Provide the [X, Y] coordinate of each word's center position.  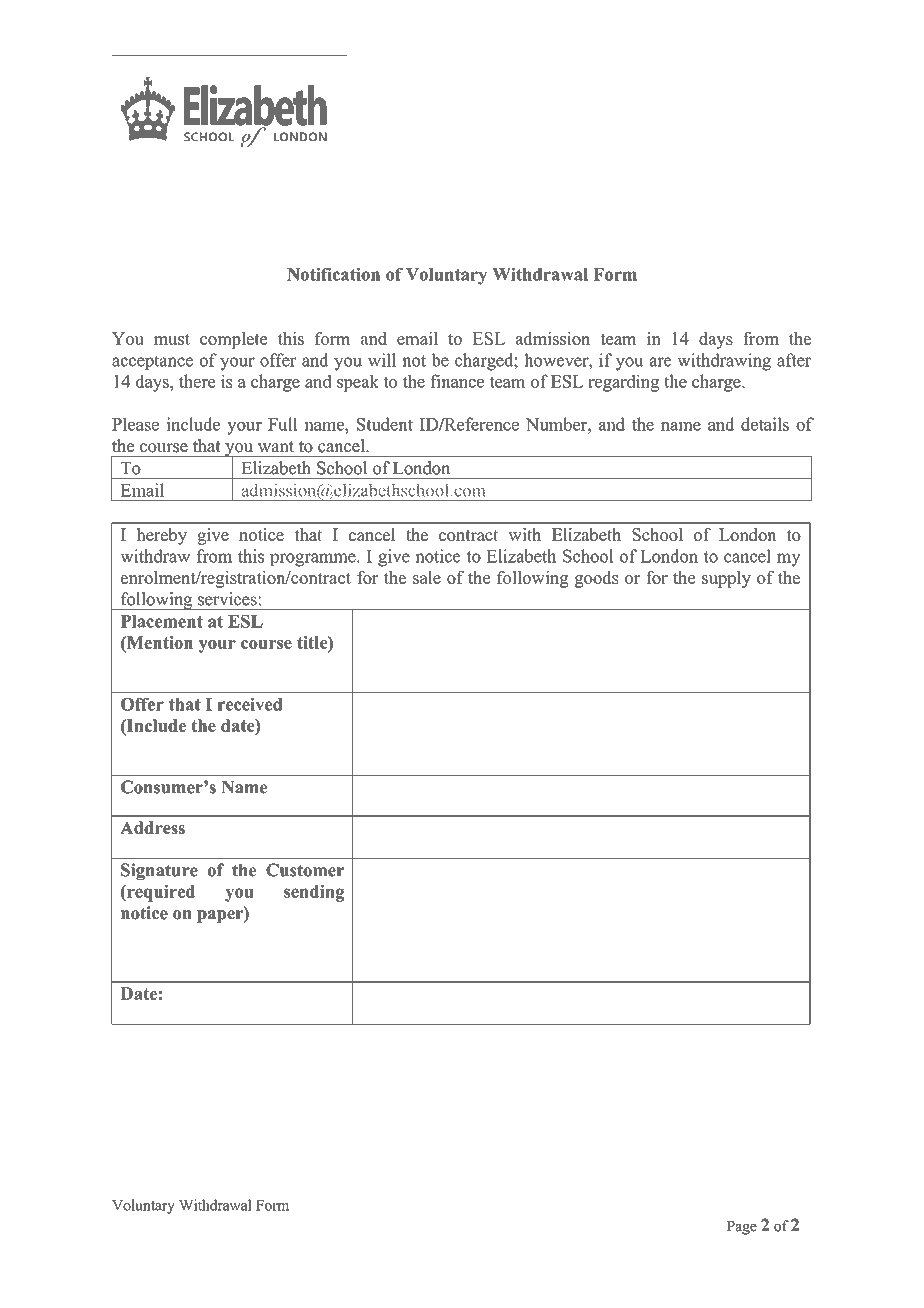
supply [726, 579]
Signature [159, 871]
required [160, 893]
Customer [305, 870]
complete [233, 340]
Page [742, 1228]
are [660, 362]
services [227, 599]
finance [457, 381]
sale [427, 577]
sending [314, 893]
